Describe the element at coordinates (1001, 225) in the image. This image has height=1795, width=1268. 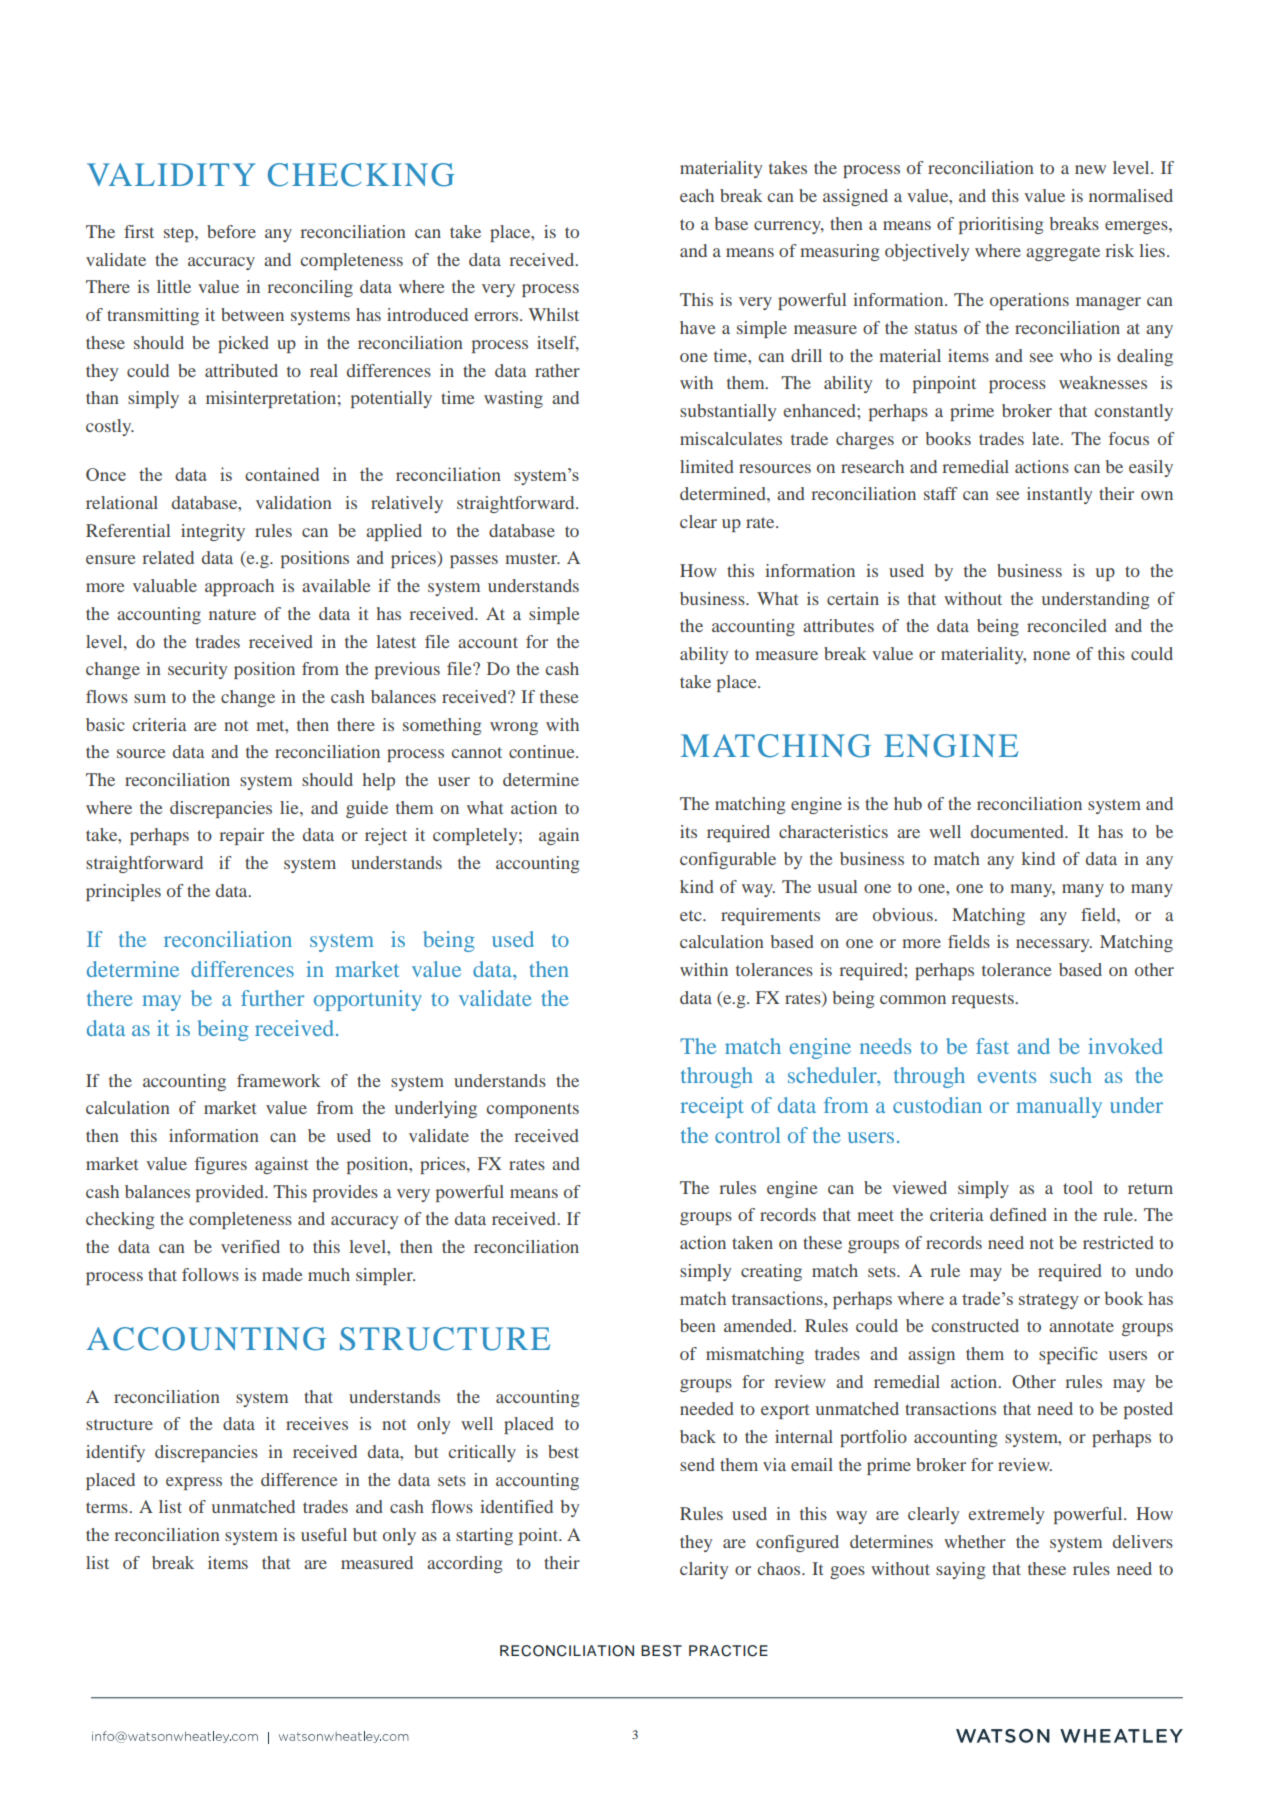
I see `prioritising` at that location.
